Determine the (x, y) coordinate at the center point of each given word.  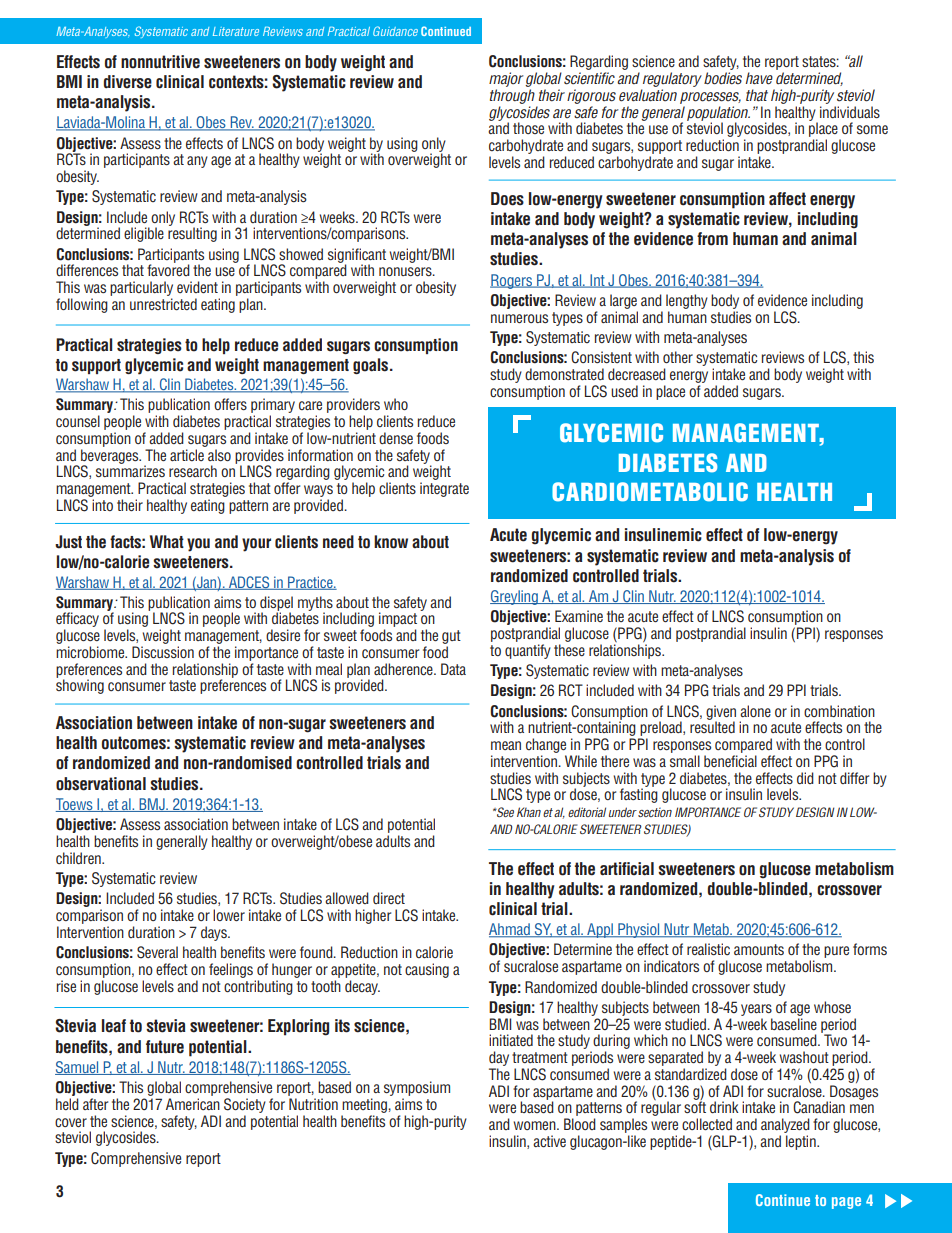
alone (755, 711)
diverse (128, 82)
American (193, 1104)
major (506, 79)
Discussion (163, 652)
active (549, 1141)
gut (451, 637)
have (759, 78)
